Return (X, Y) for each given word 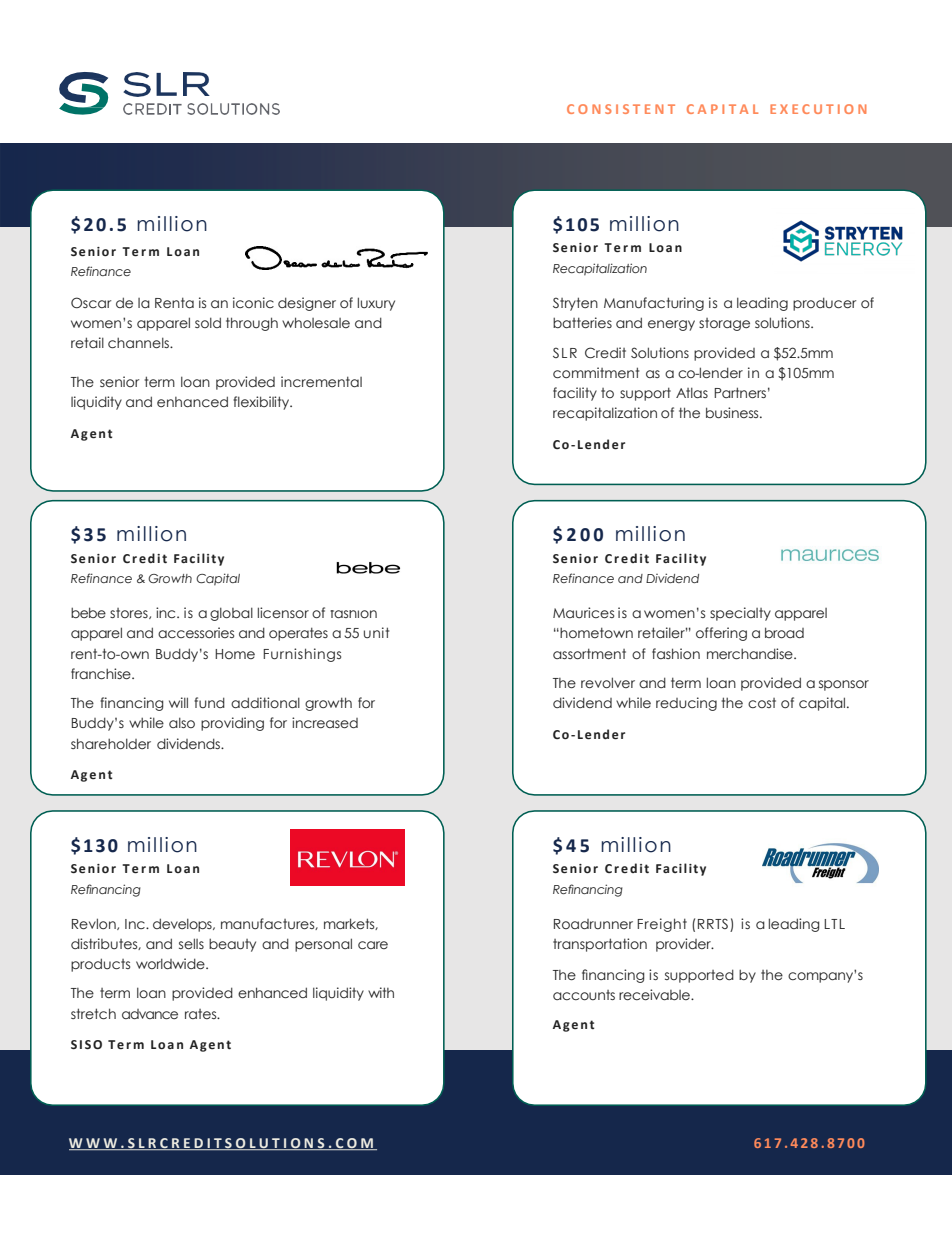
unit (376, 632)
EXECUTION (818, 109)
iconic (253, 302)
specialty (740, 614)
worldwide (171, 963)
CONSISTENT (621, 109)
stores (130, 613)
